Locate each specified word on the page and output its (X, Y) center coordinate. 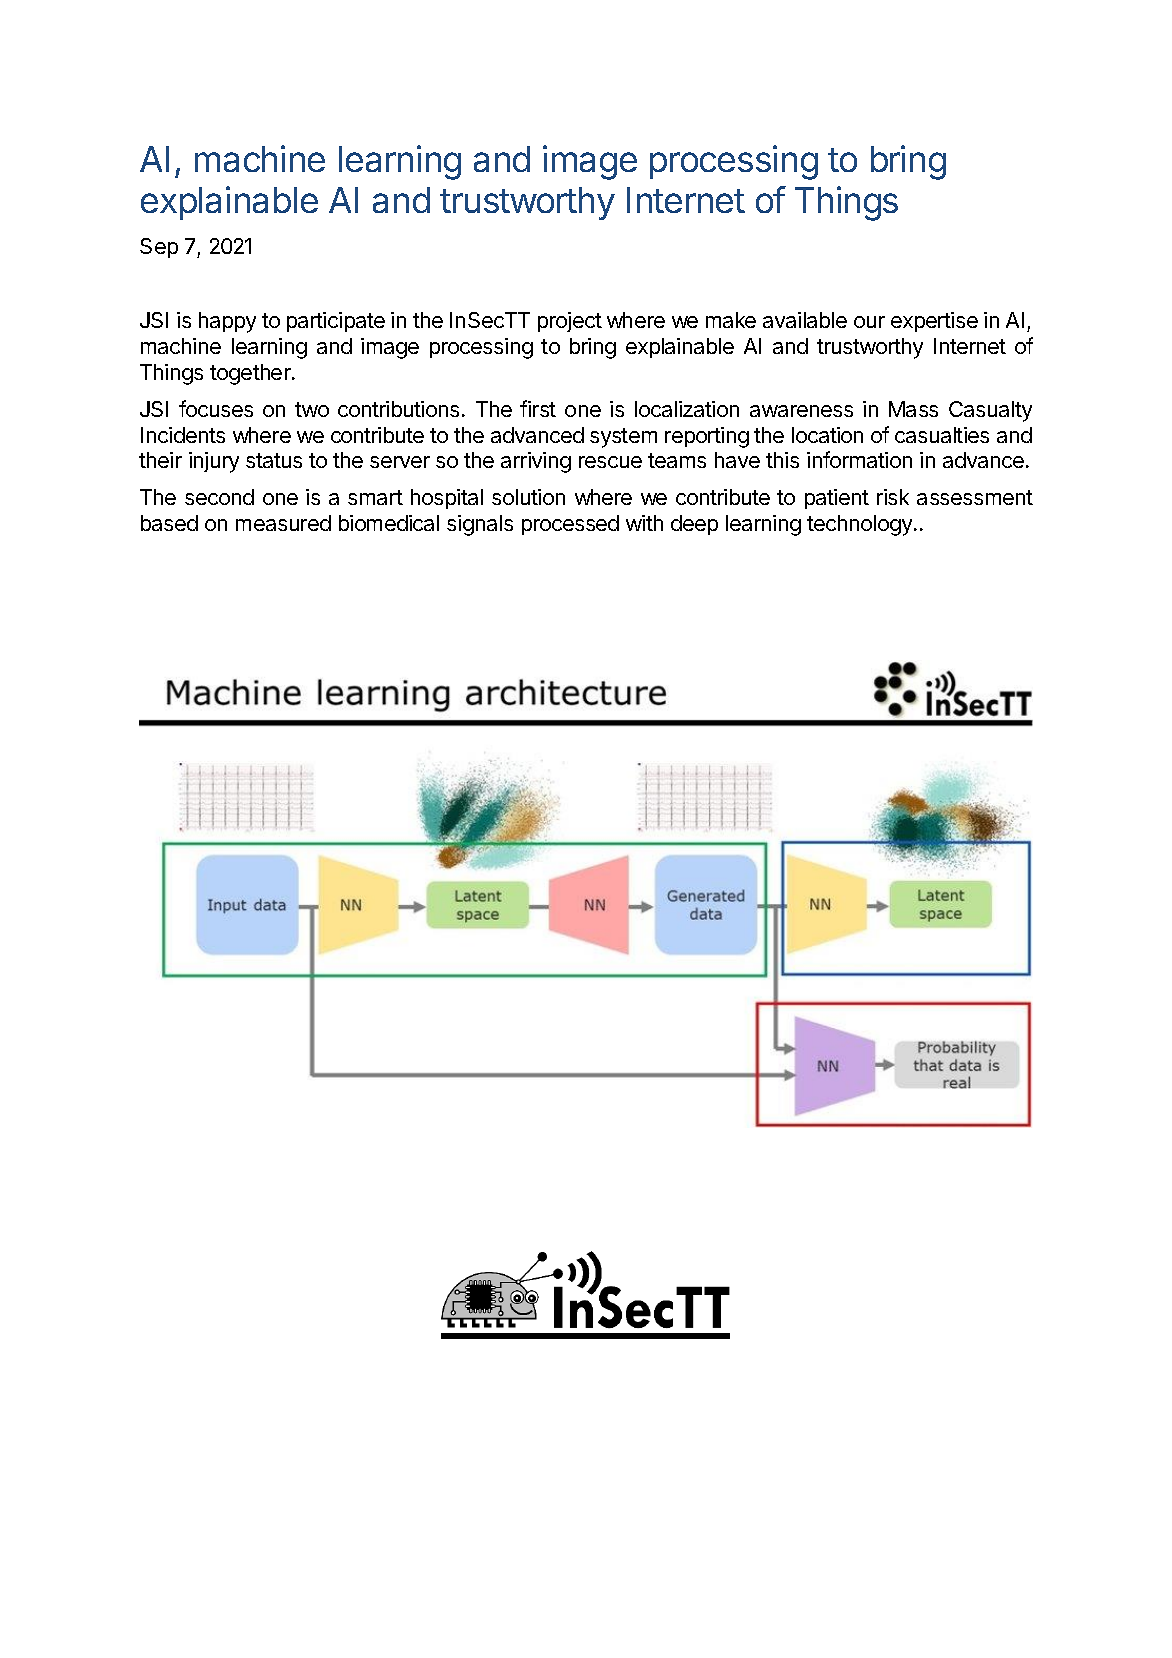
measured (283, 523)
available (805, 320)
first (538, 408)
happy (227, 322)
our (869, 322)
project (570, 322)
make (731, 320)
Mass (913, 409)
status (274, 460)
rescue (610, 462)
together (251, 374)
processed (570, 525)
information (859, 459)
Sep (159, 248)
